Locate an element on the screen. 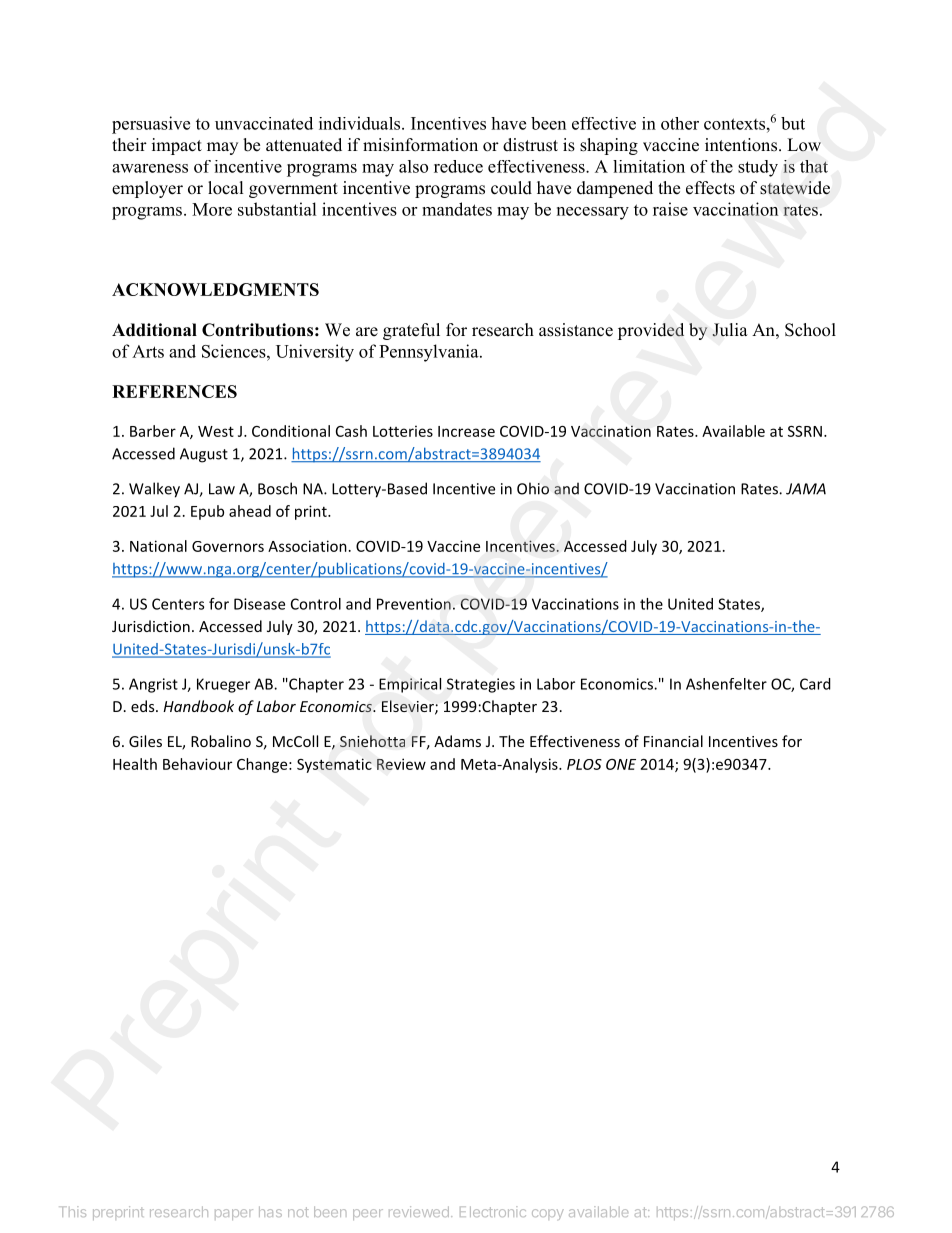 The width and height of the screenshot is (952, 1233). impact is located at coordinates (177, 146).
